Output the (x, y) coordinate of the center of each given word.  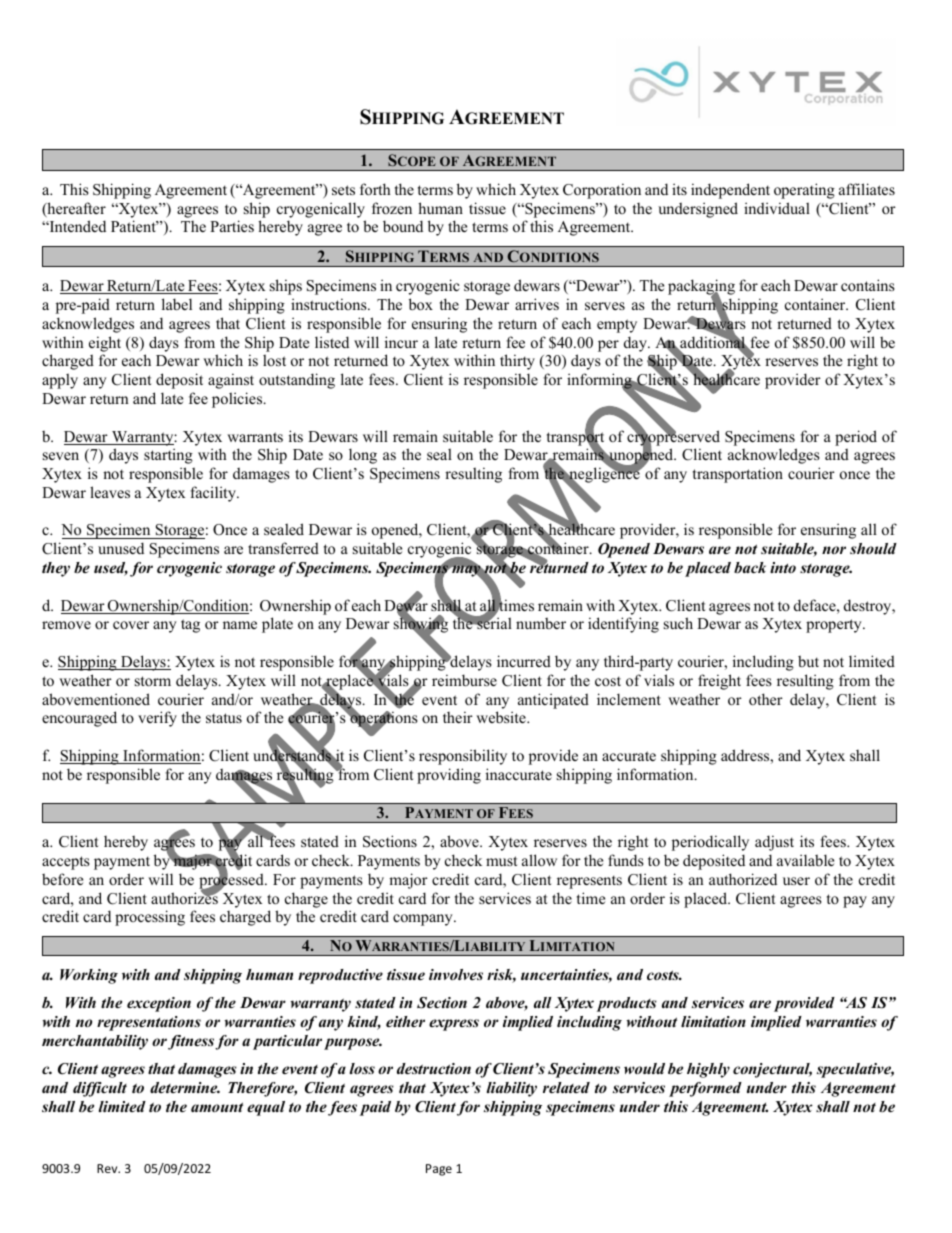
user (796, 881)
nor (834, 550)
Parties (232, 226)
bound (403, 226)
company (424, 920)
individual (777, 208)
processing (150, 918)
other (766, 699)
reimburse (464, 680)
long (363, 456)
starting (168, 456)
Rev (108, 1168)
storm (153, 681)
